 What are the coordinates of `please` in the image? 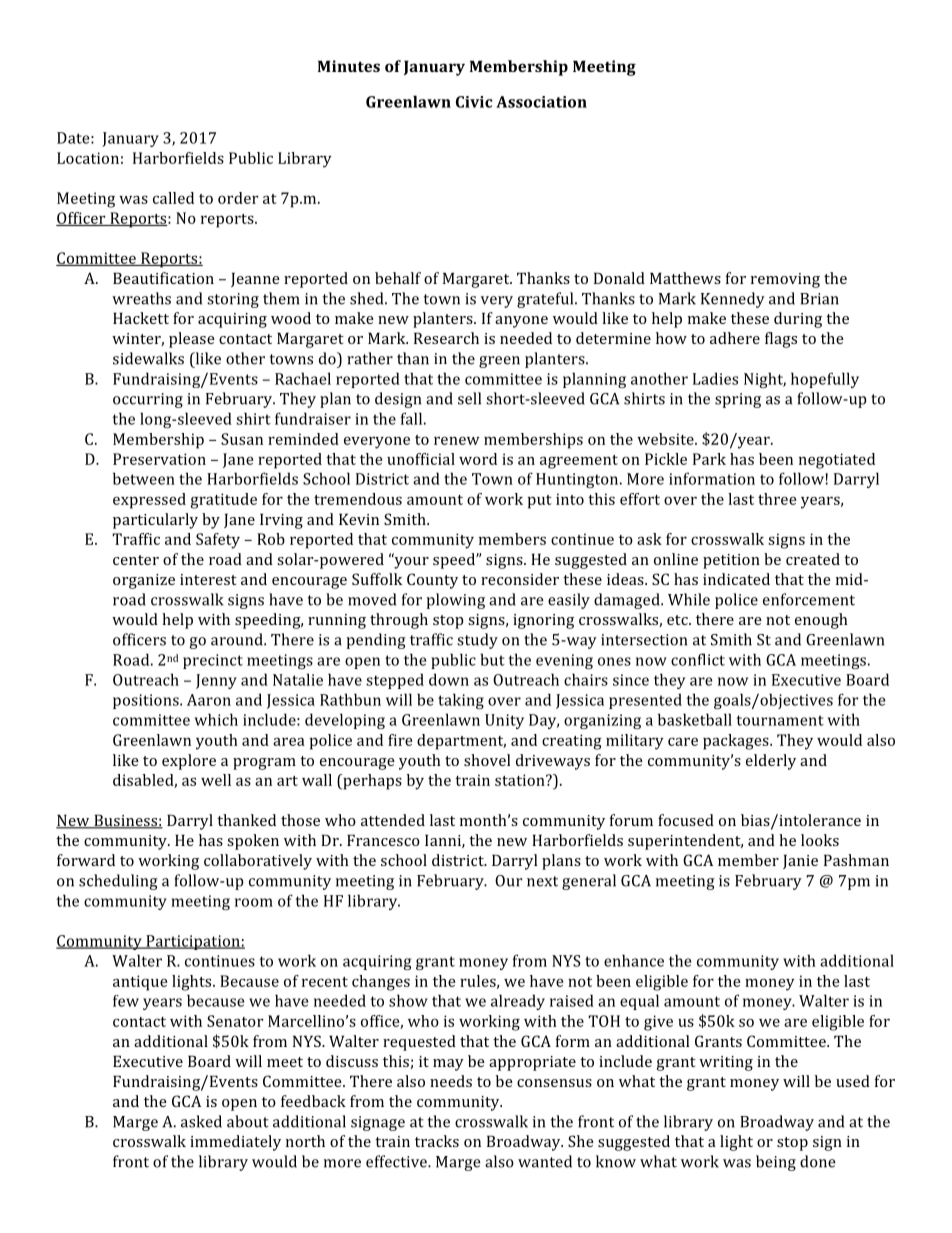 It's located at (192, 340).
